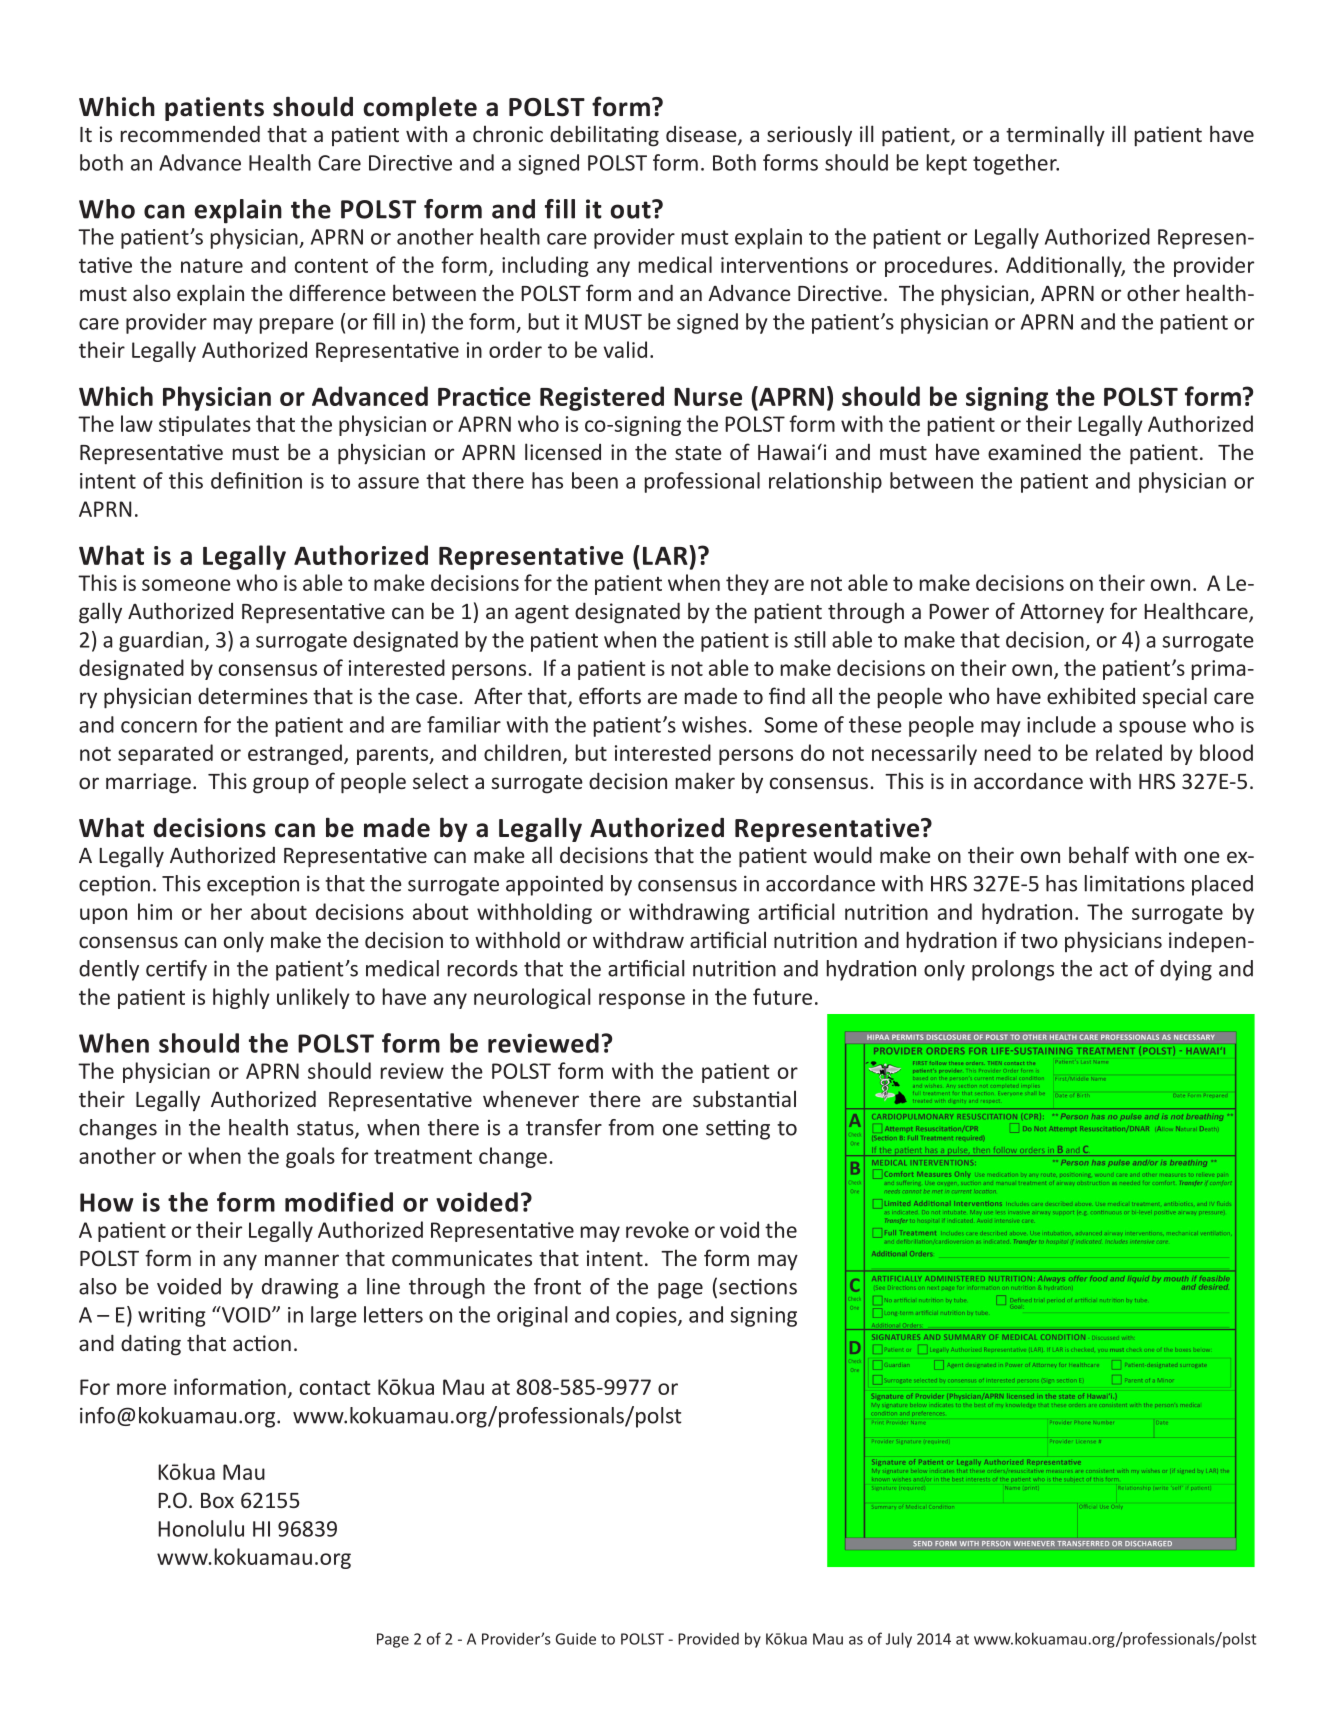 The width and height of the document is (1333, 1725). What do you see at coordinates (190, 133) in the document?
I see `recommended` at bounding box center [190, 133].
